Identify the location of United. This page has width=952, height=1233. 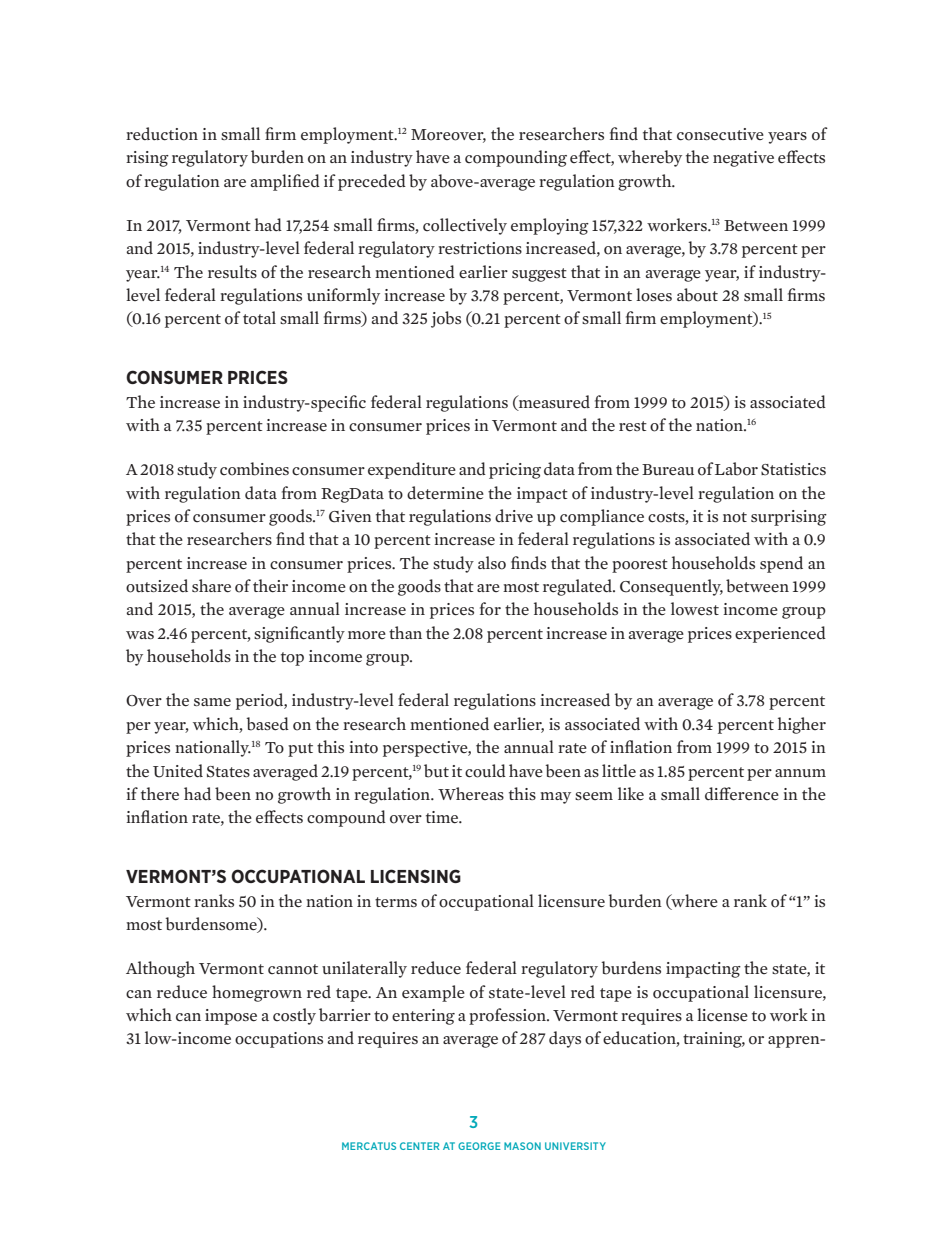
(178, 771).
